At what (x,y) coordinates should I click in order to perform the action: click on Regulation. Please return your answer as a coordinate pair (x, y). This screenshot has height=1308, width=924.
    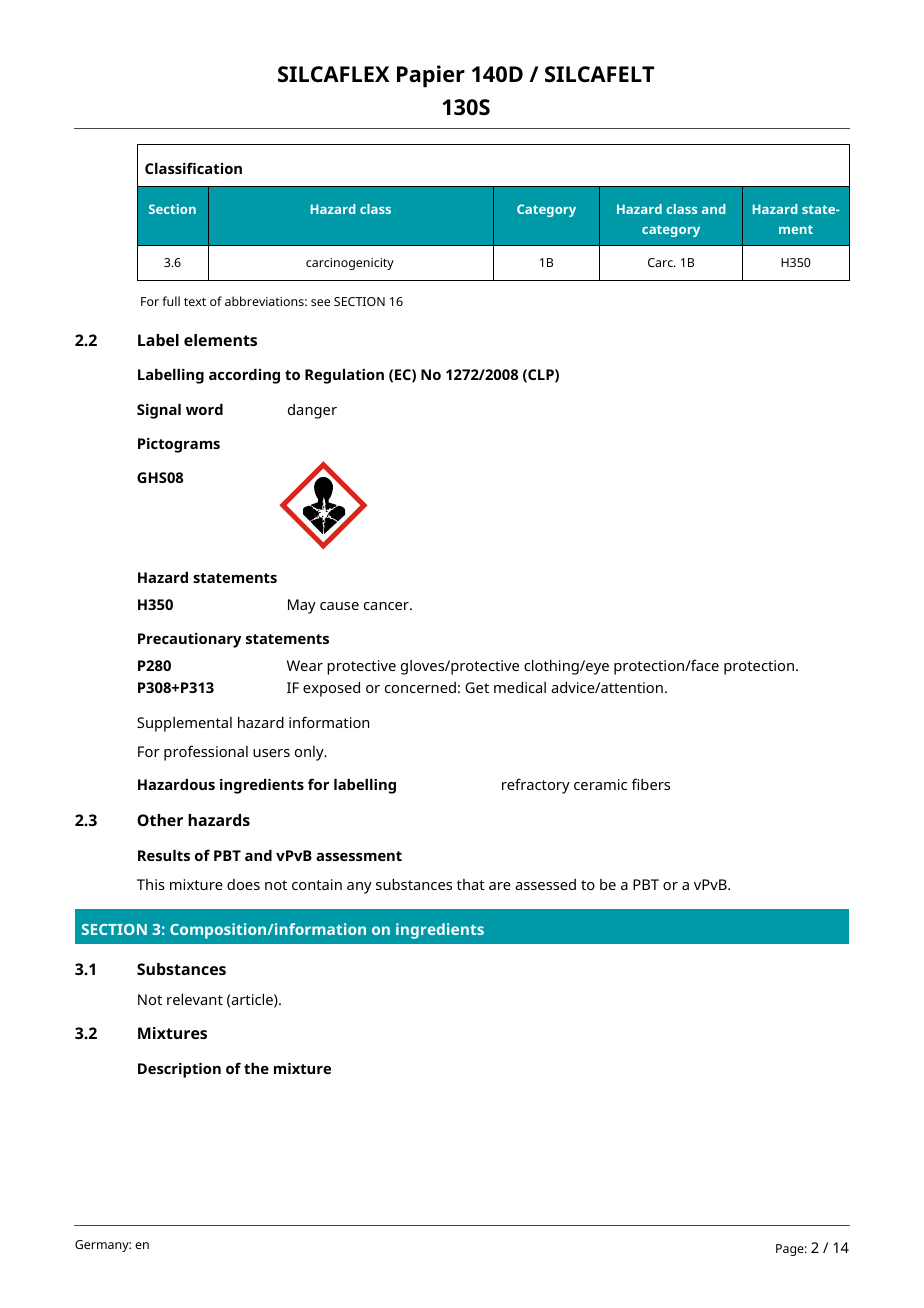
    Looking at the image, I should click on (344, 376).
